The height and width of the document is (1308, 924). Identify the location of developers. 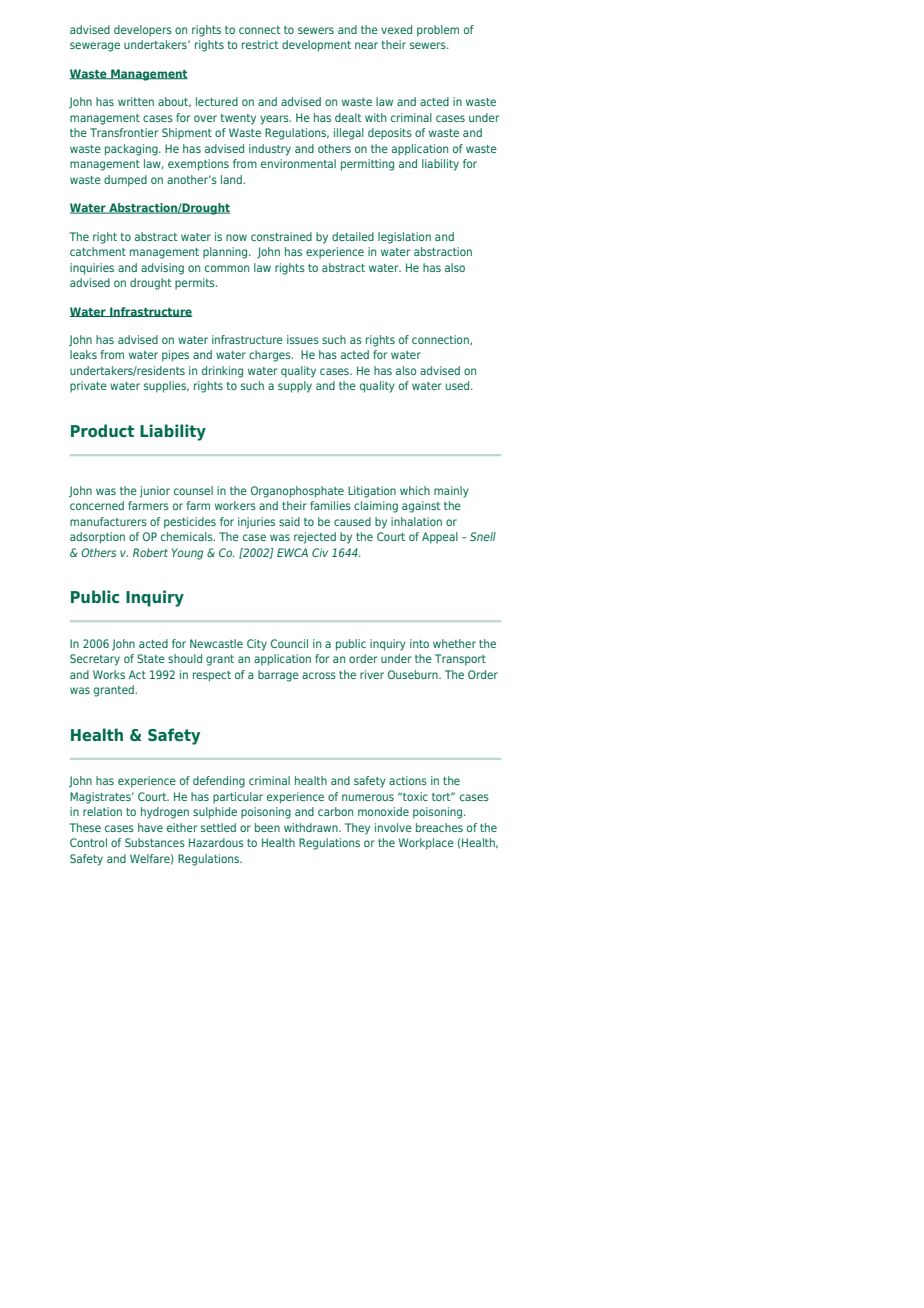
(143, 31).
